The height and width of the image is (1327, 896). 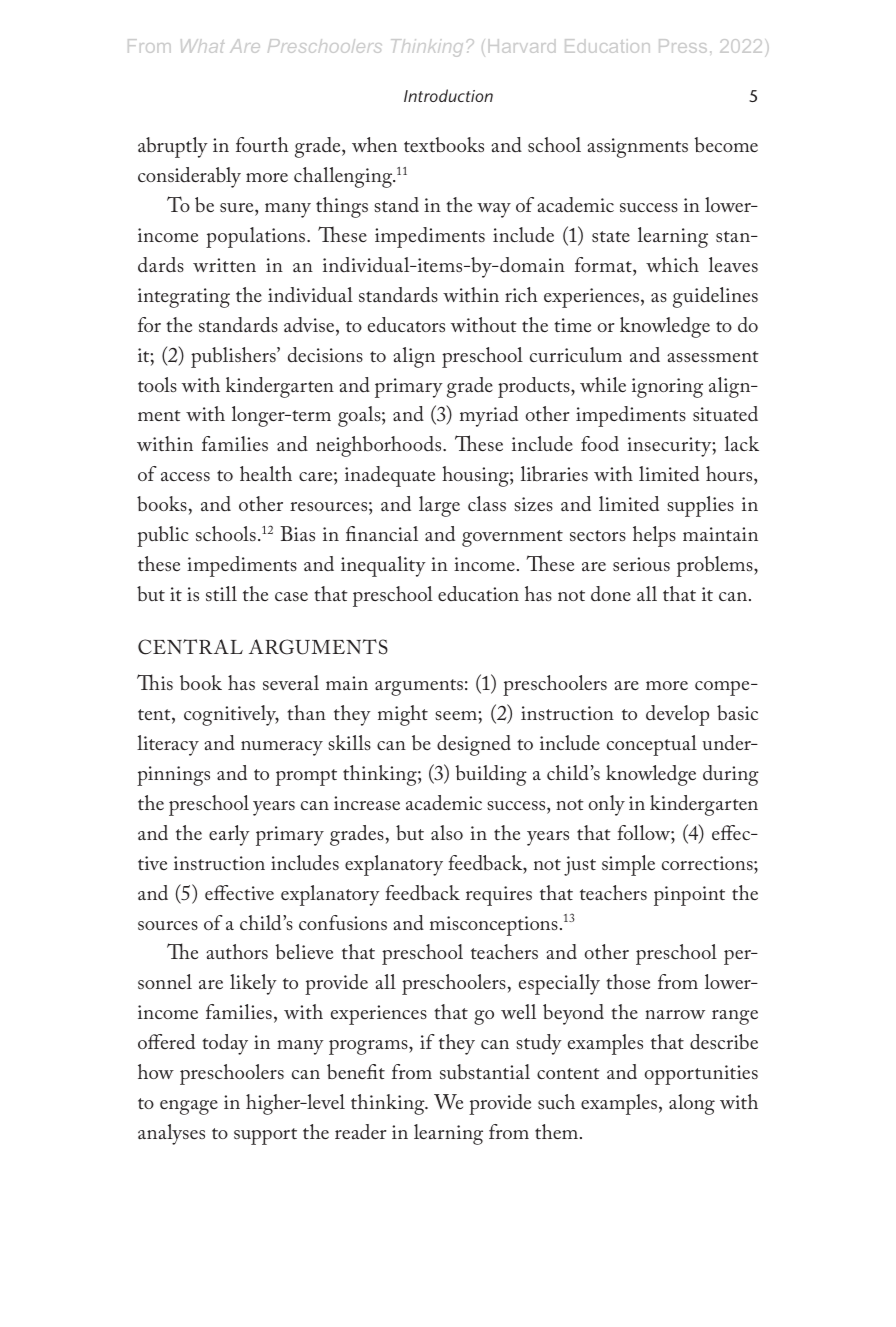 I want to click on Press, so click(x=683, y=46).
